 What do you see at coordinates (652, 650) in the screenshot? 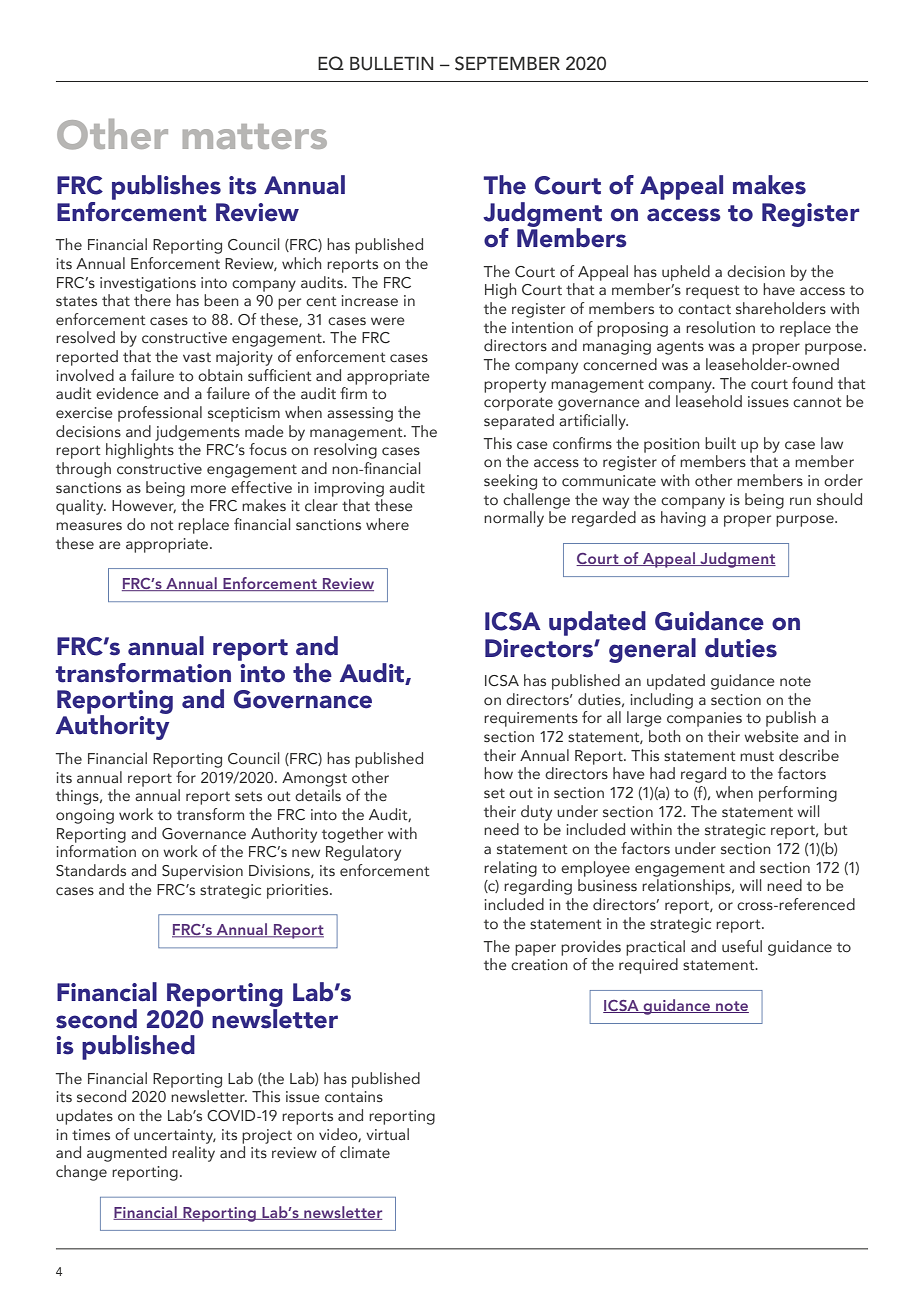
I see `general` at bounding box center [652, 650].
